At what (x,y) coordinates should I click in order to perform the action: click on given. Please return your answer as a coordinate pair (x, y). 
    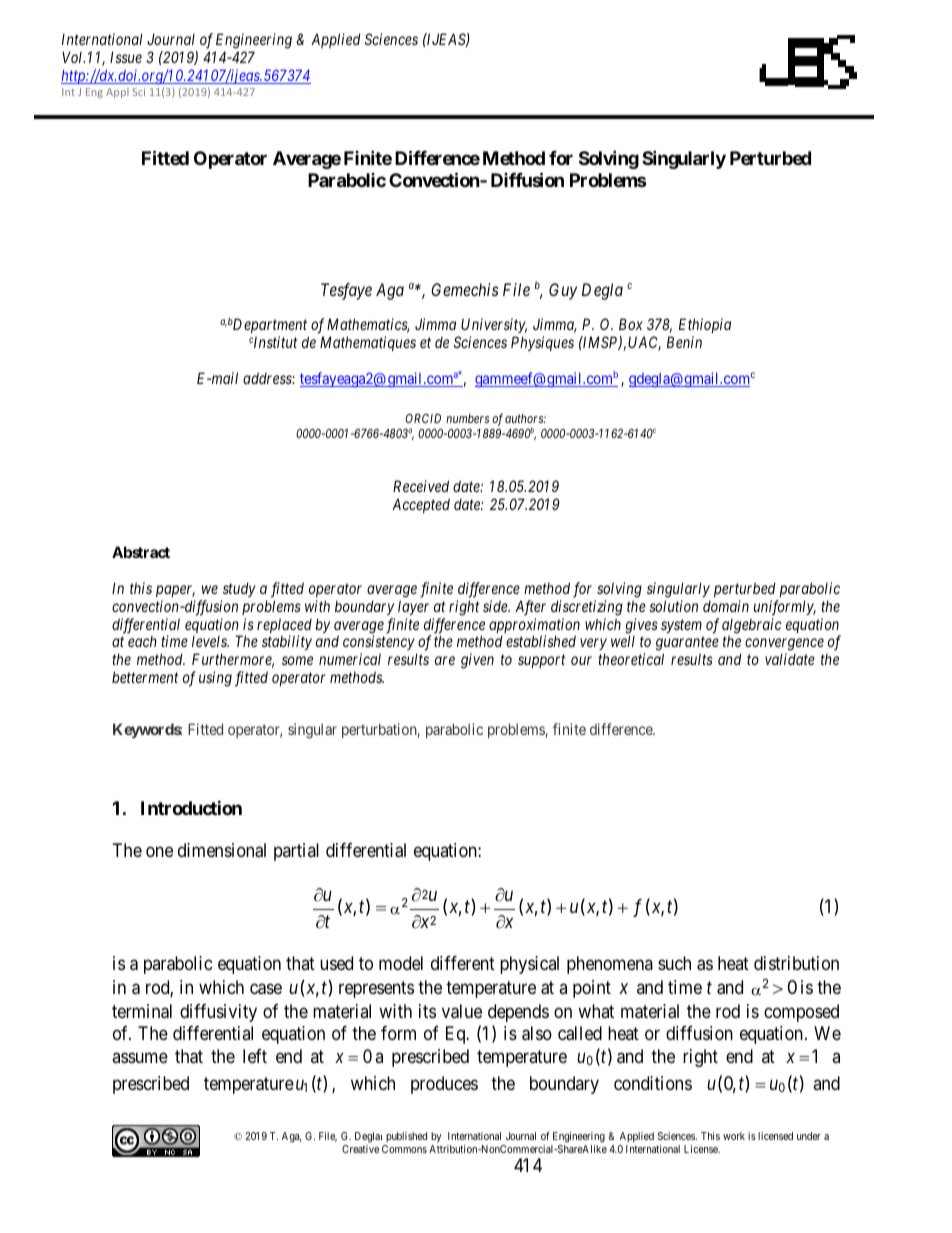
    Looking at the image, I should click on (477, 661).
